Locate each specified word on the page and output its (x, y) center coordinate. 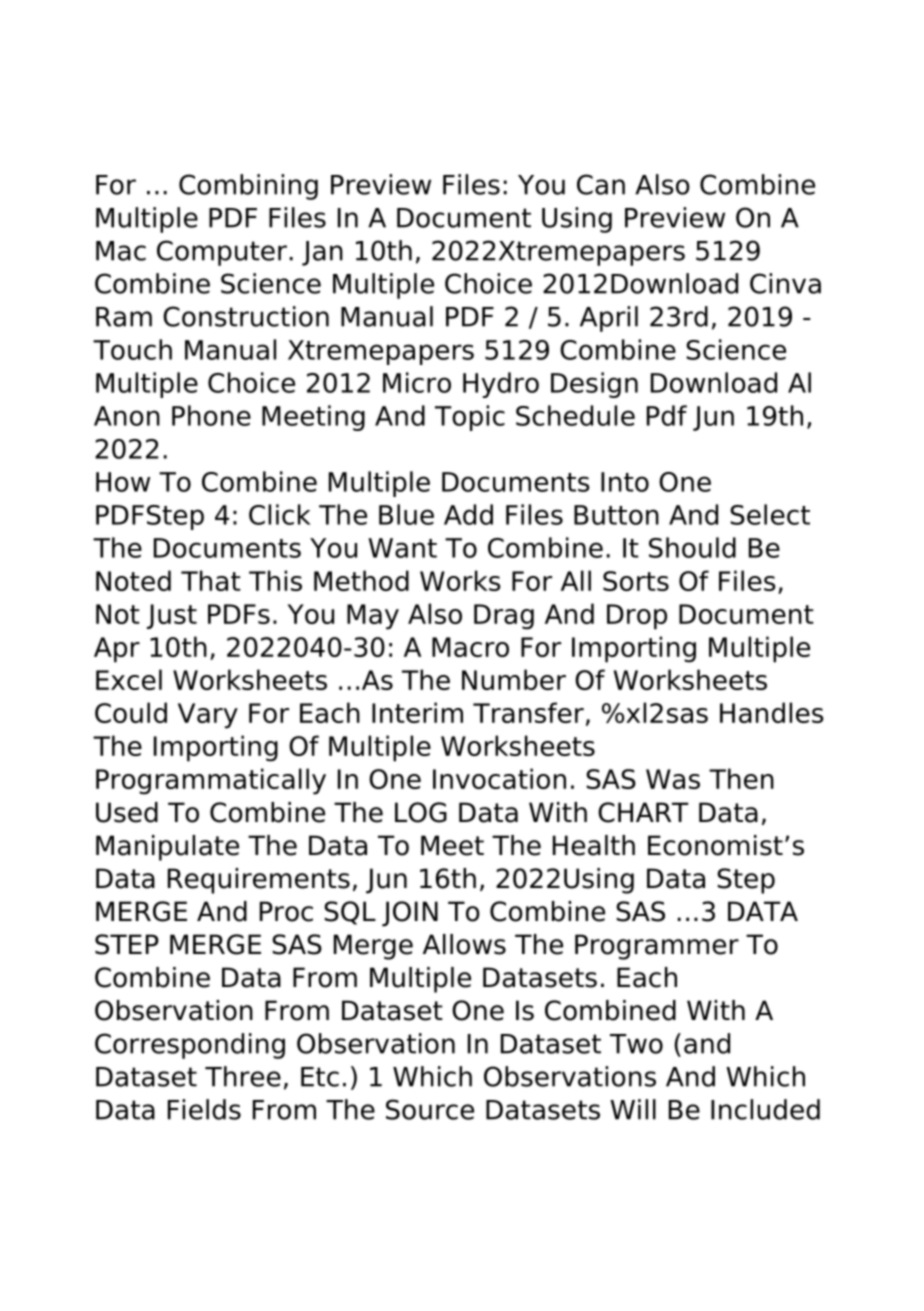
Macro (470, 647)
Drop (637, 617)
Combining (248, 187)
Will (633, 1109)
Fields (204, 1109)
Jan (322, 253)
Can (601, 184)
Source (430, 1109)
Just (172, 616)
